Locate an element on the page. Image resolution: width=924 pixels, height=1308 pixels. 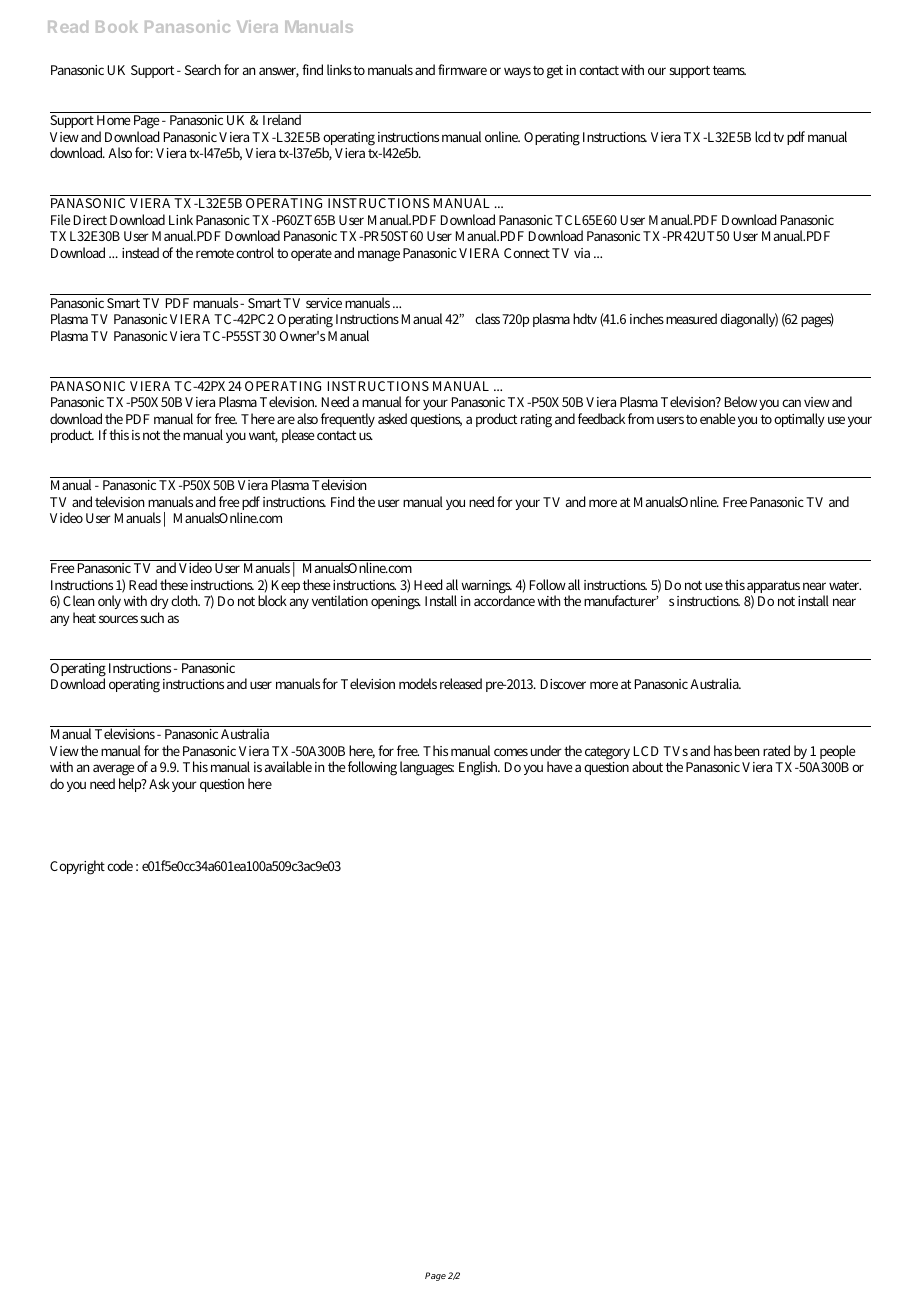
Direct is located at coordinates (90, 220).
